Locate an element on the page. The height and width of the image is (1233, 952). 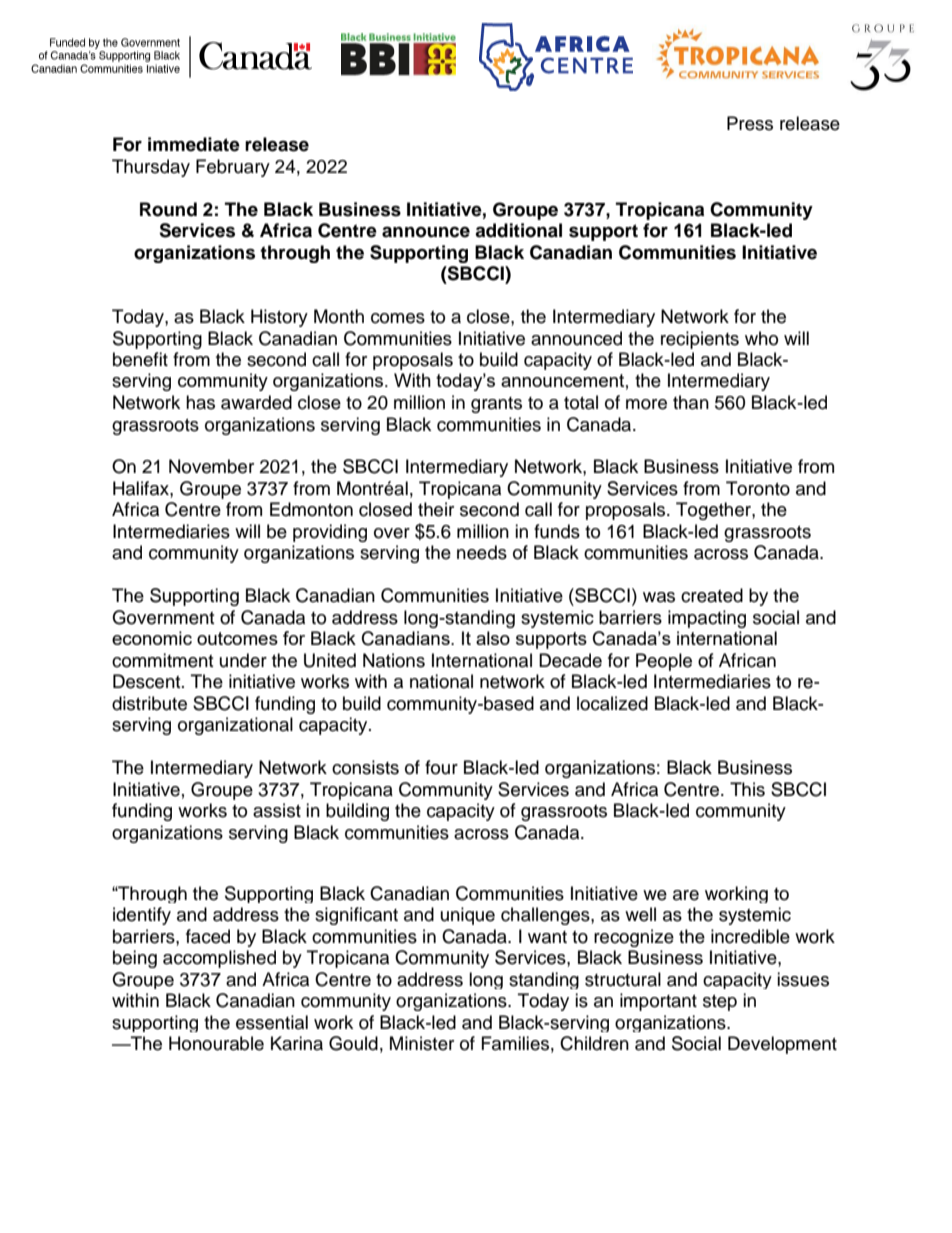
than is located at coordinates (691, 402).
